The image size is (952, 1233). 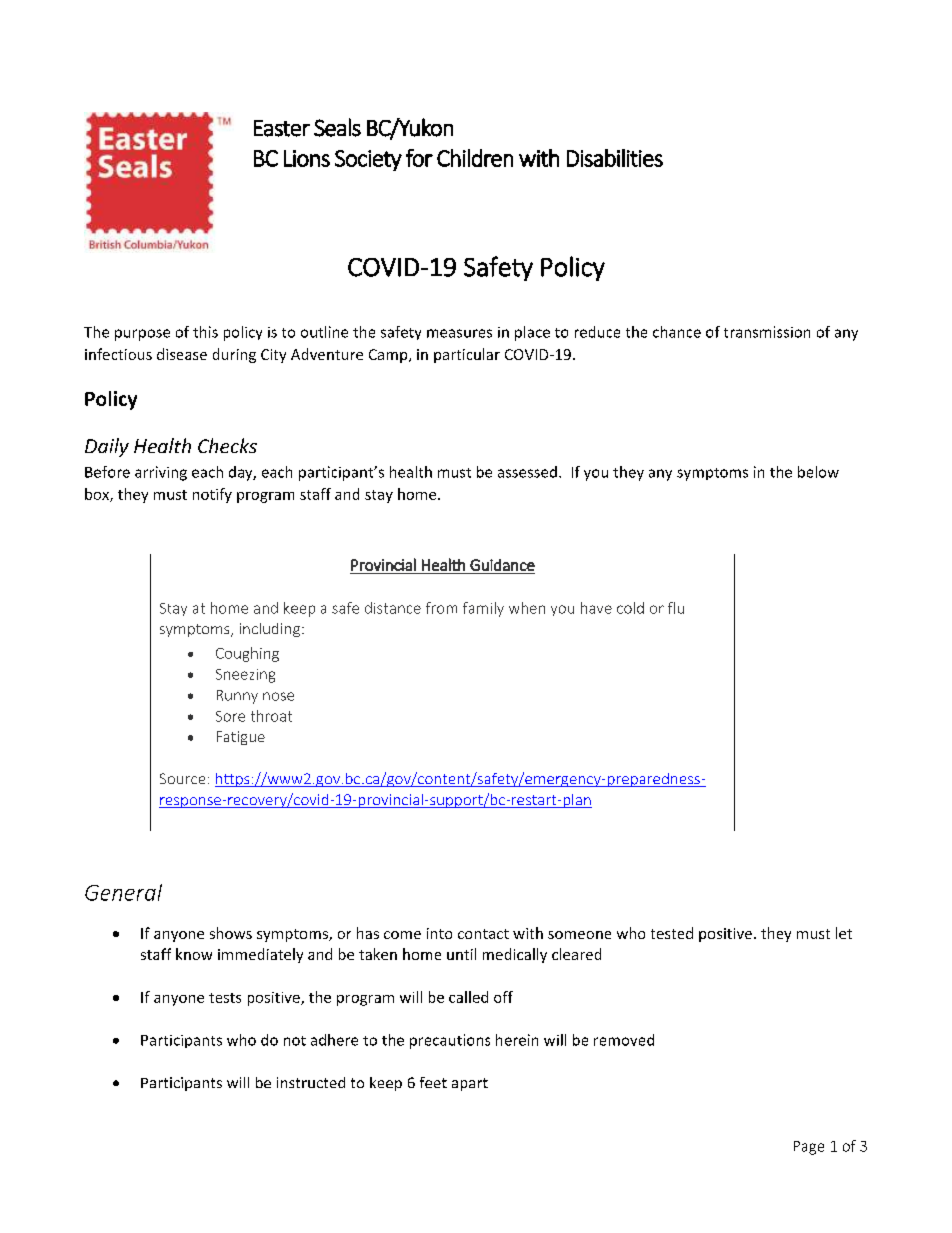 What do you see at coordinates (809, 1148) in the document?
I see `Page` at bounding box center [809, 1148].
